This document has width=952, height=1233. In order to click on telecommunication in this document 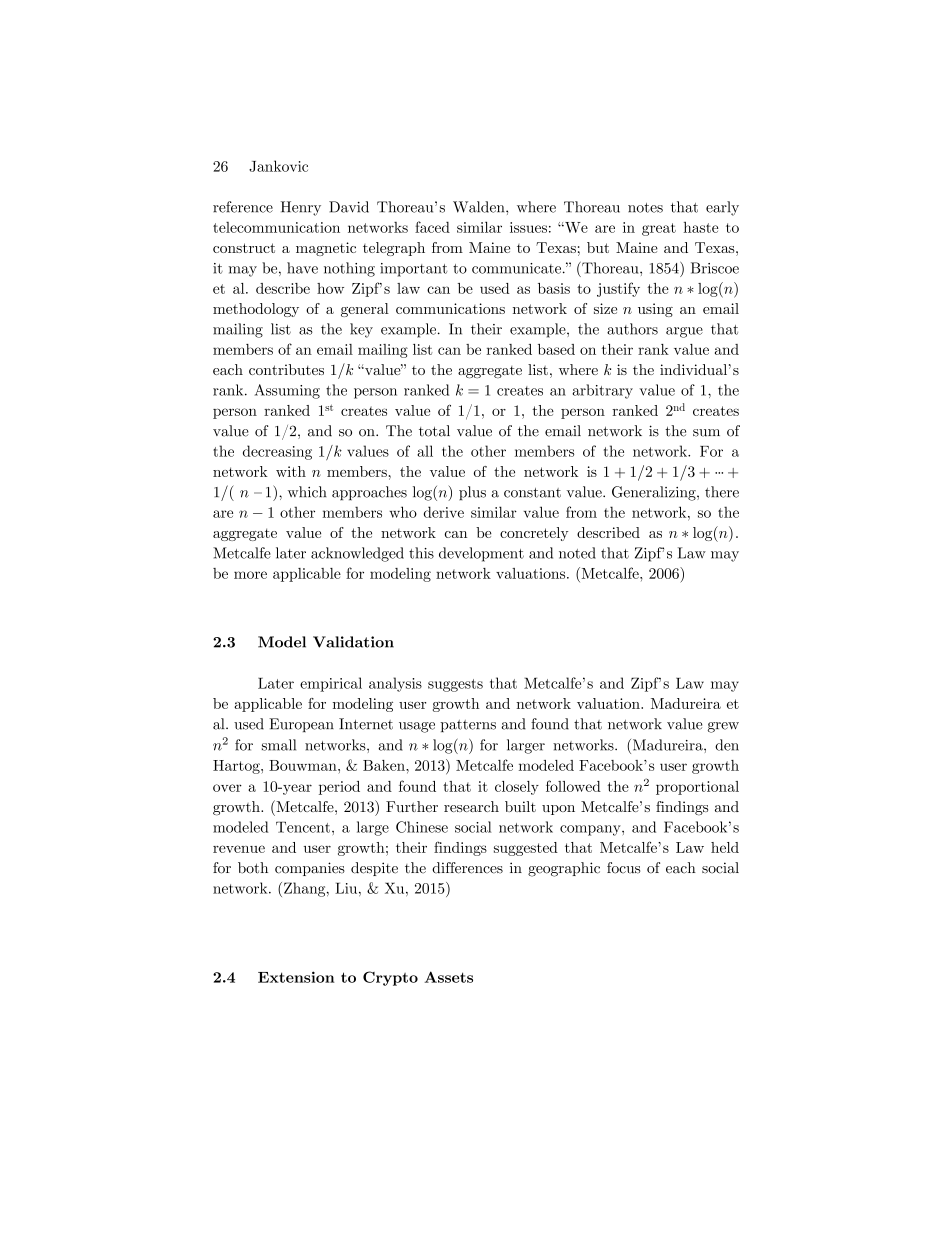, I will do `click(276, 227)`.
